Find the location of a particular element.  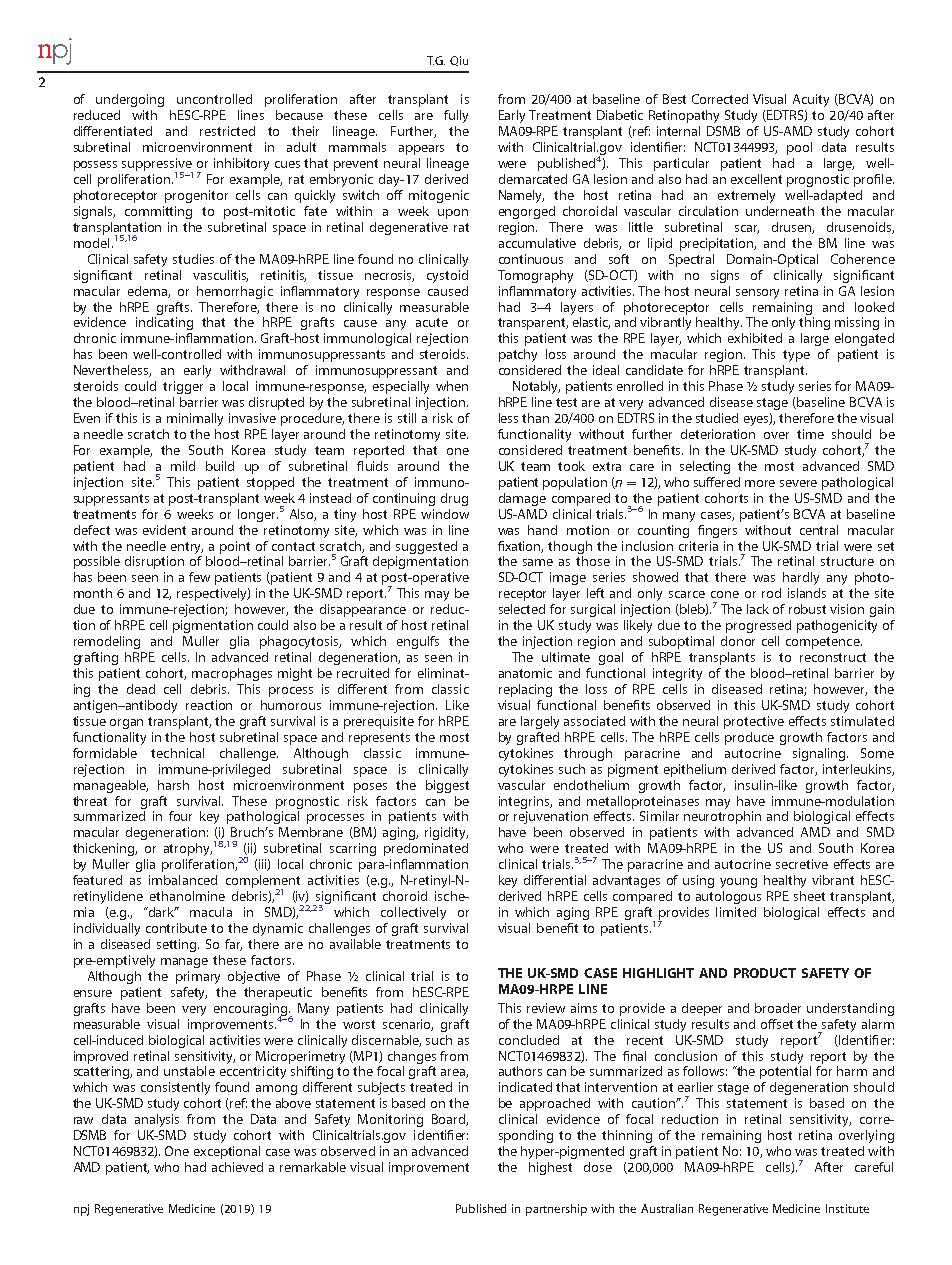

highest is located at coordinates (550, 1168).
